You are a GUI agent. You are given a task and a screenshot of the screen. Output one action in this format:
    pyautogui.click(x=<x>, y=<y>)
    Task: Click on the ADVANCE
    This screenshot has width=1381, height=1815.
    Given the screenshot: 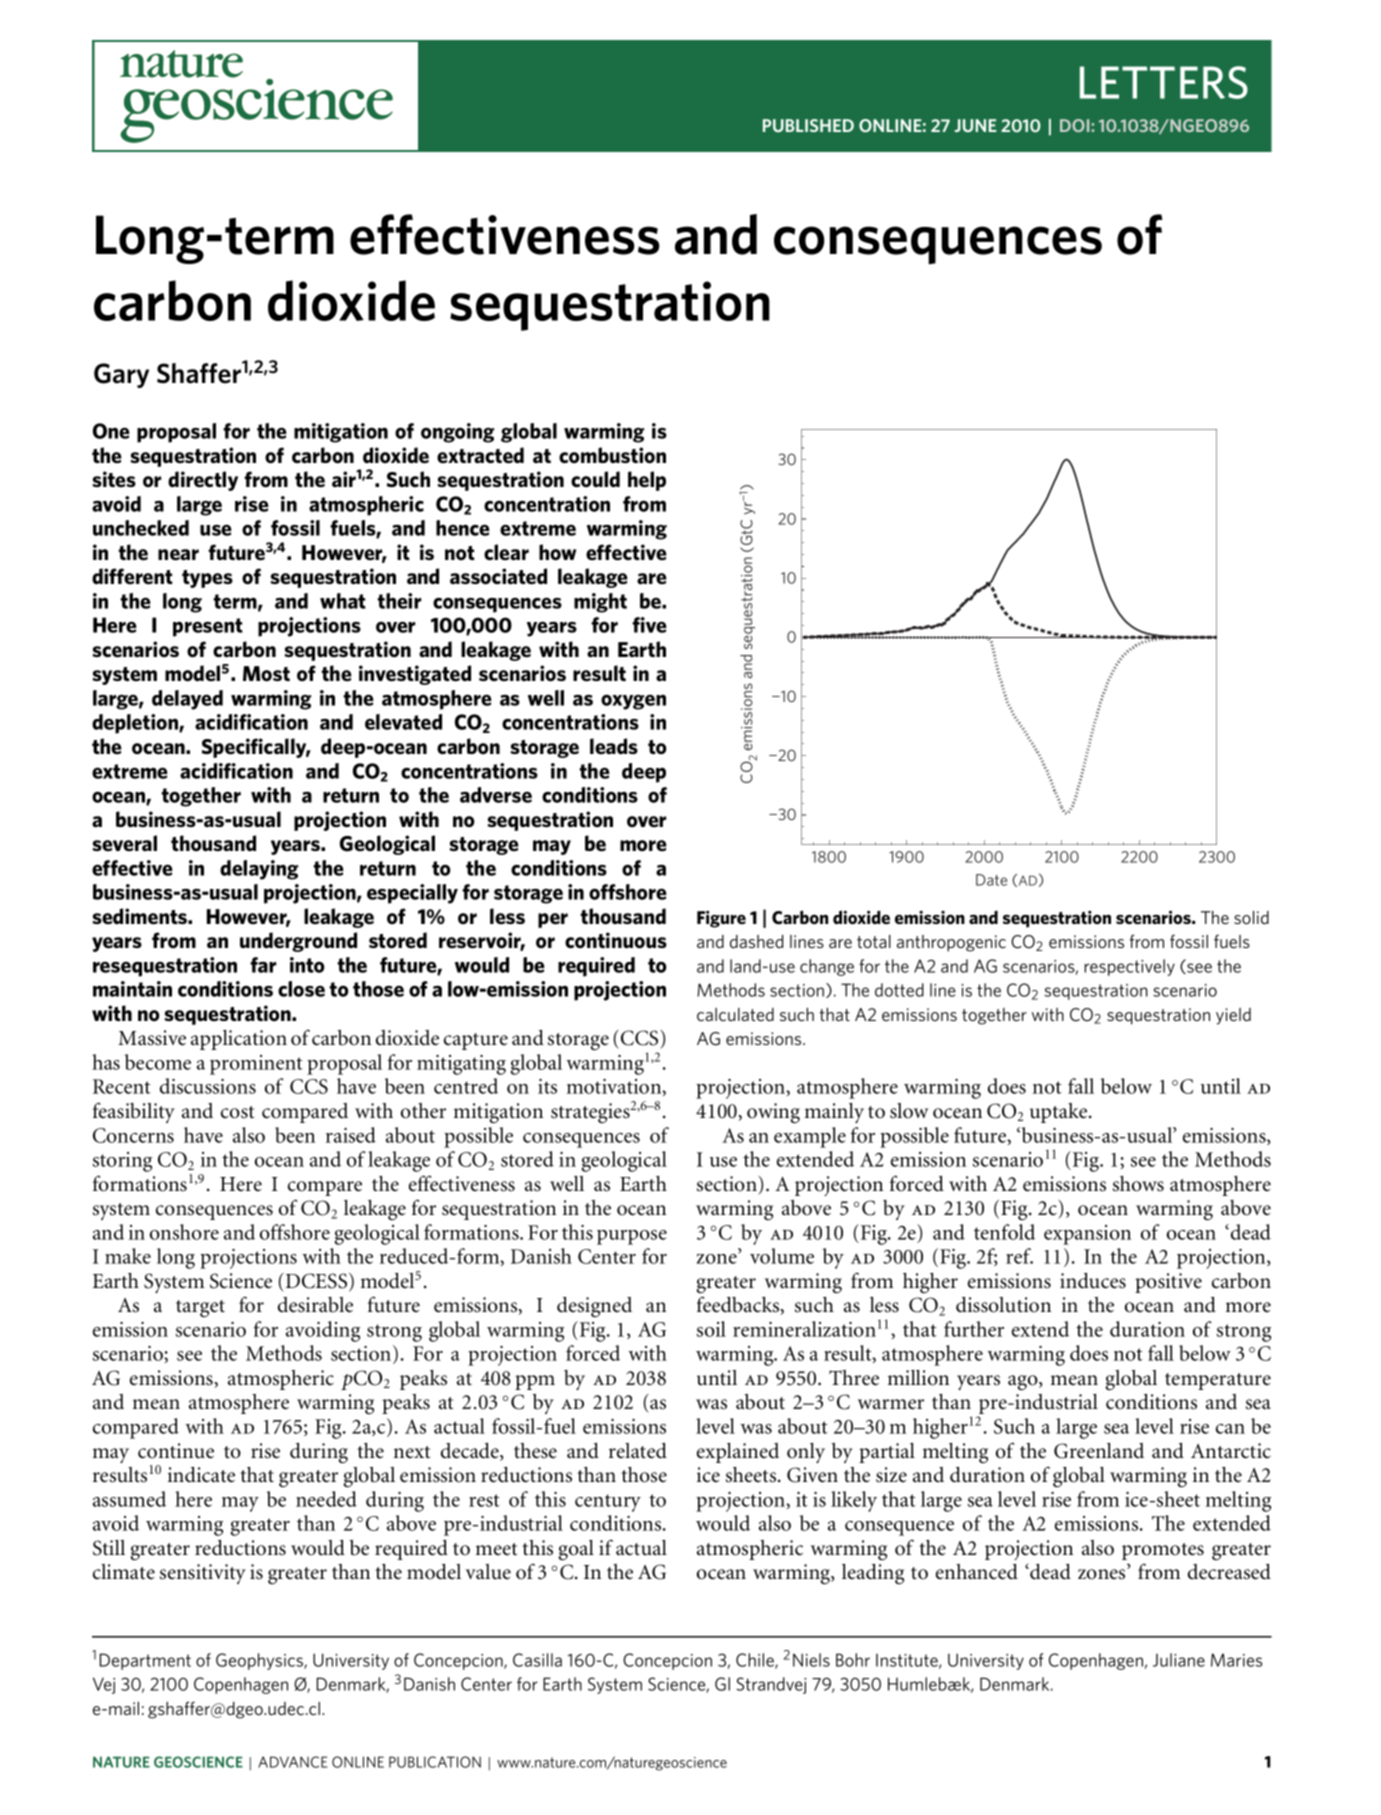 What is the action you would take?
    pyautogui.click(x=292, y=1762)
